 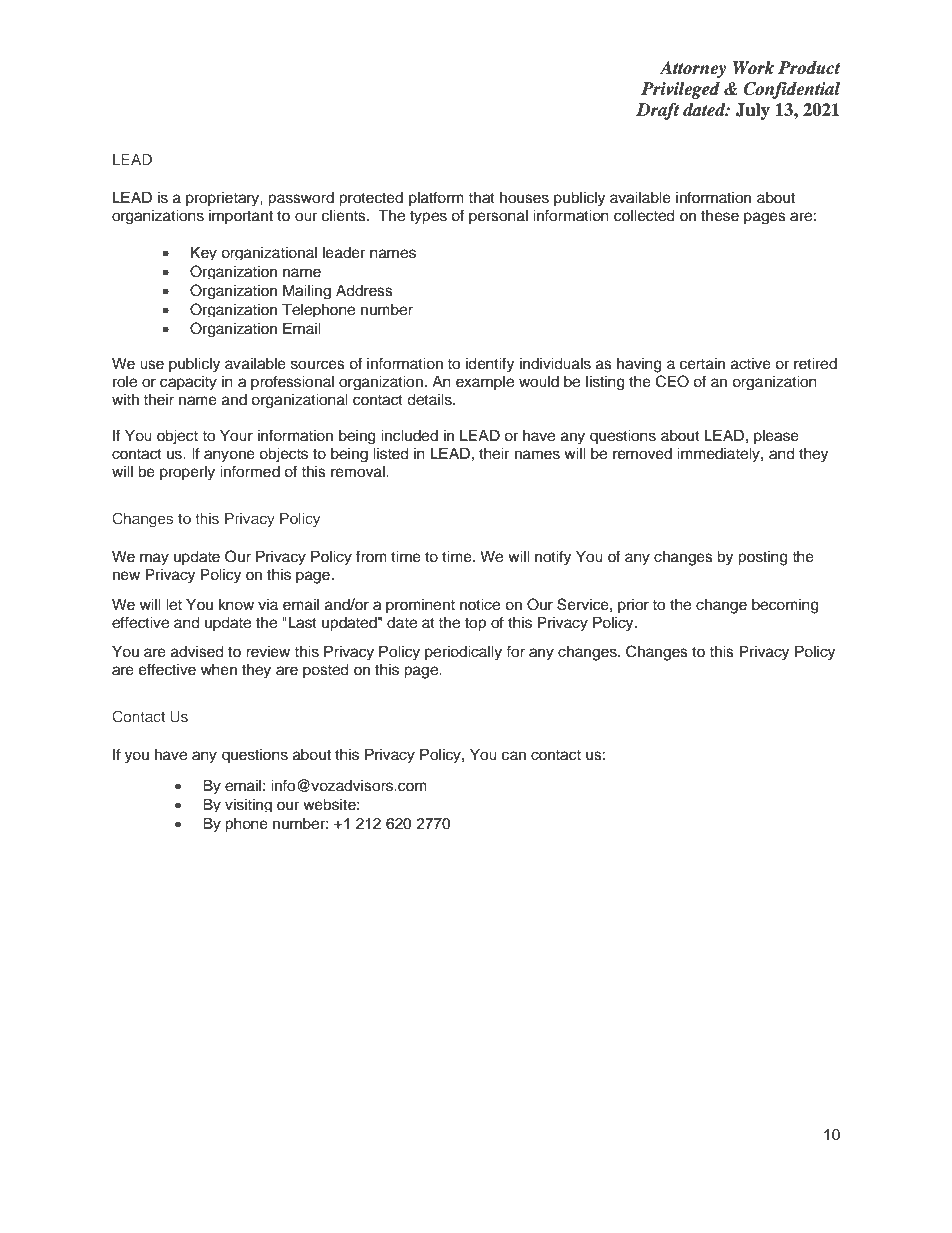 I want to click on properly, so click(x=187, y=473).
